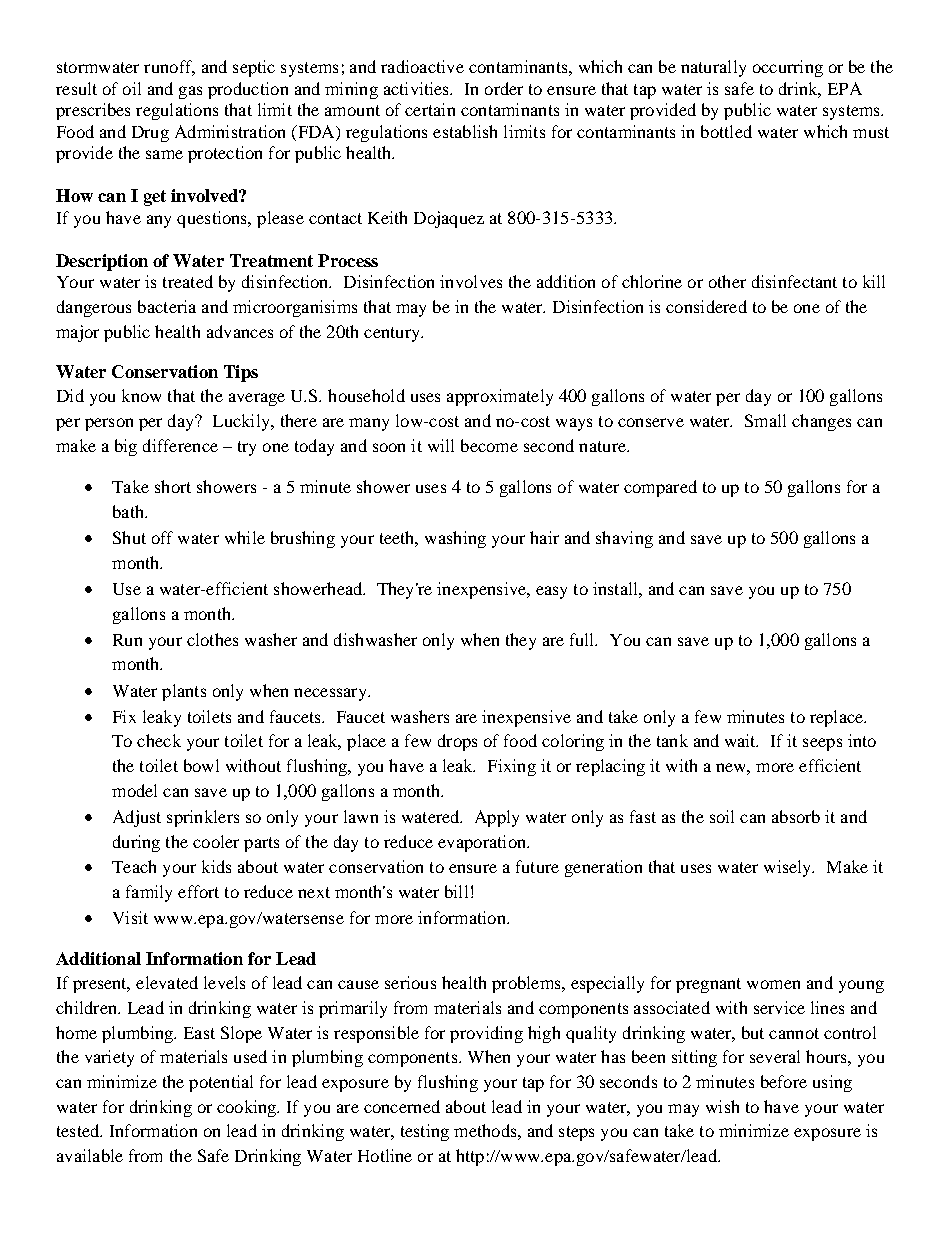  Describe the element at coordinates (221, 1083) in the document. I see `potential` at that location.
